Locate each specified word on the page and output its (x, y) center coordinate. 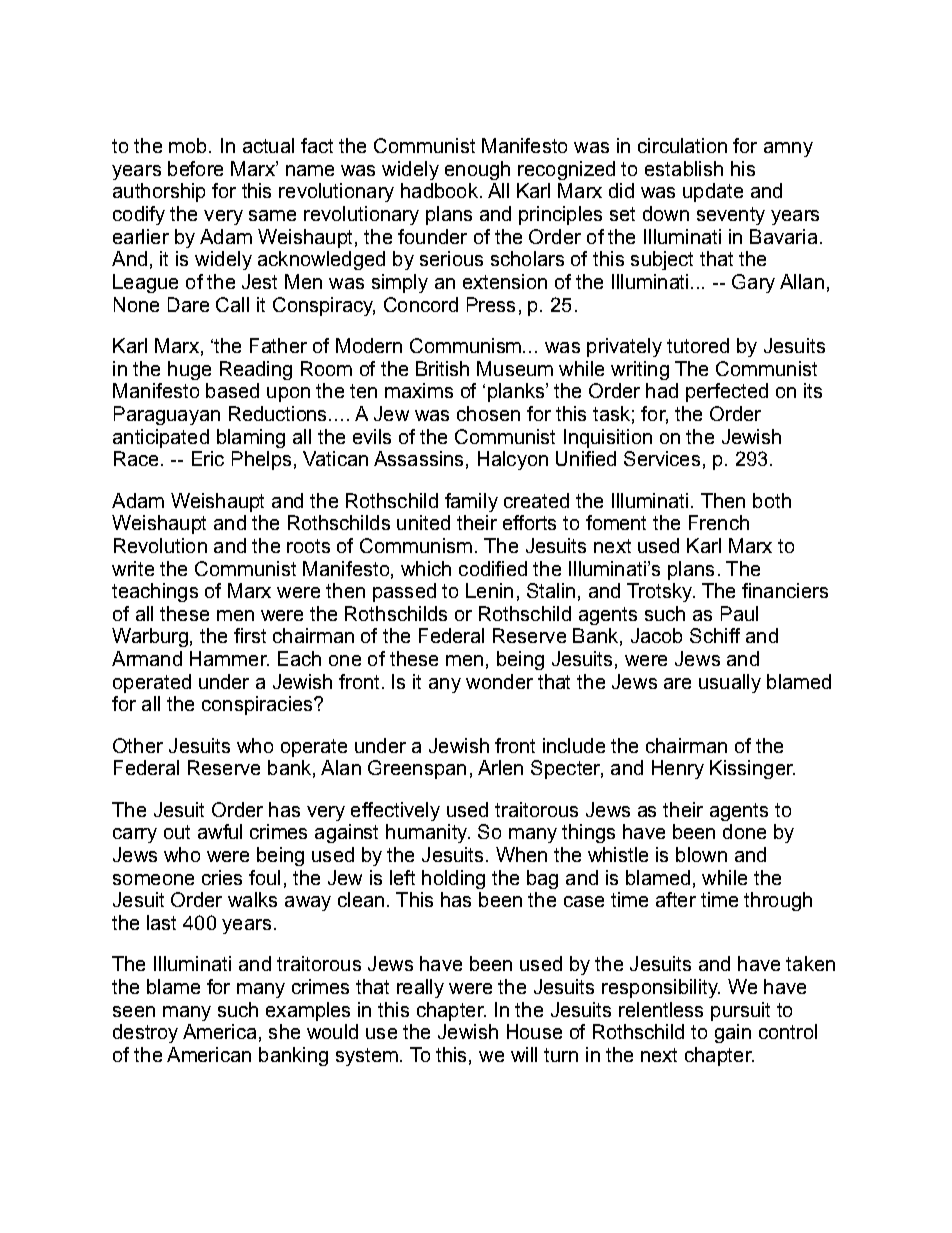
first (250, 635)
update (713, 192)
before (195, 168)
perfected (727, 392)
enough (477, 170)
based (232, 390)
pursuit (740, 1011)
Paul (739, 613)
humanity (428, 833)
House (534, 1031)
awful (220, 831)
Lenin (489, 590)
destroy (145, 1033)
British (442, 368)
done (744, 831)
